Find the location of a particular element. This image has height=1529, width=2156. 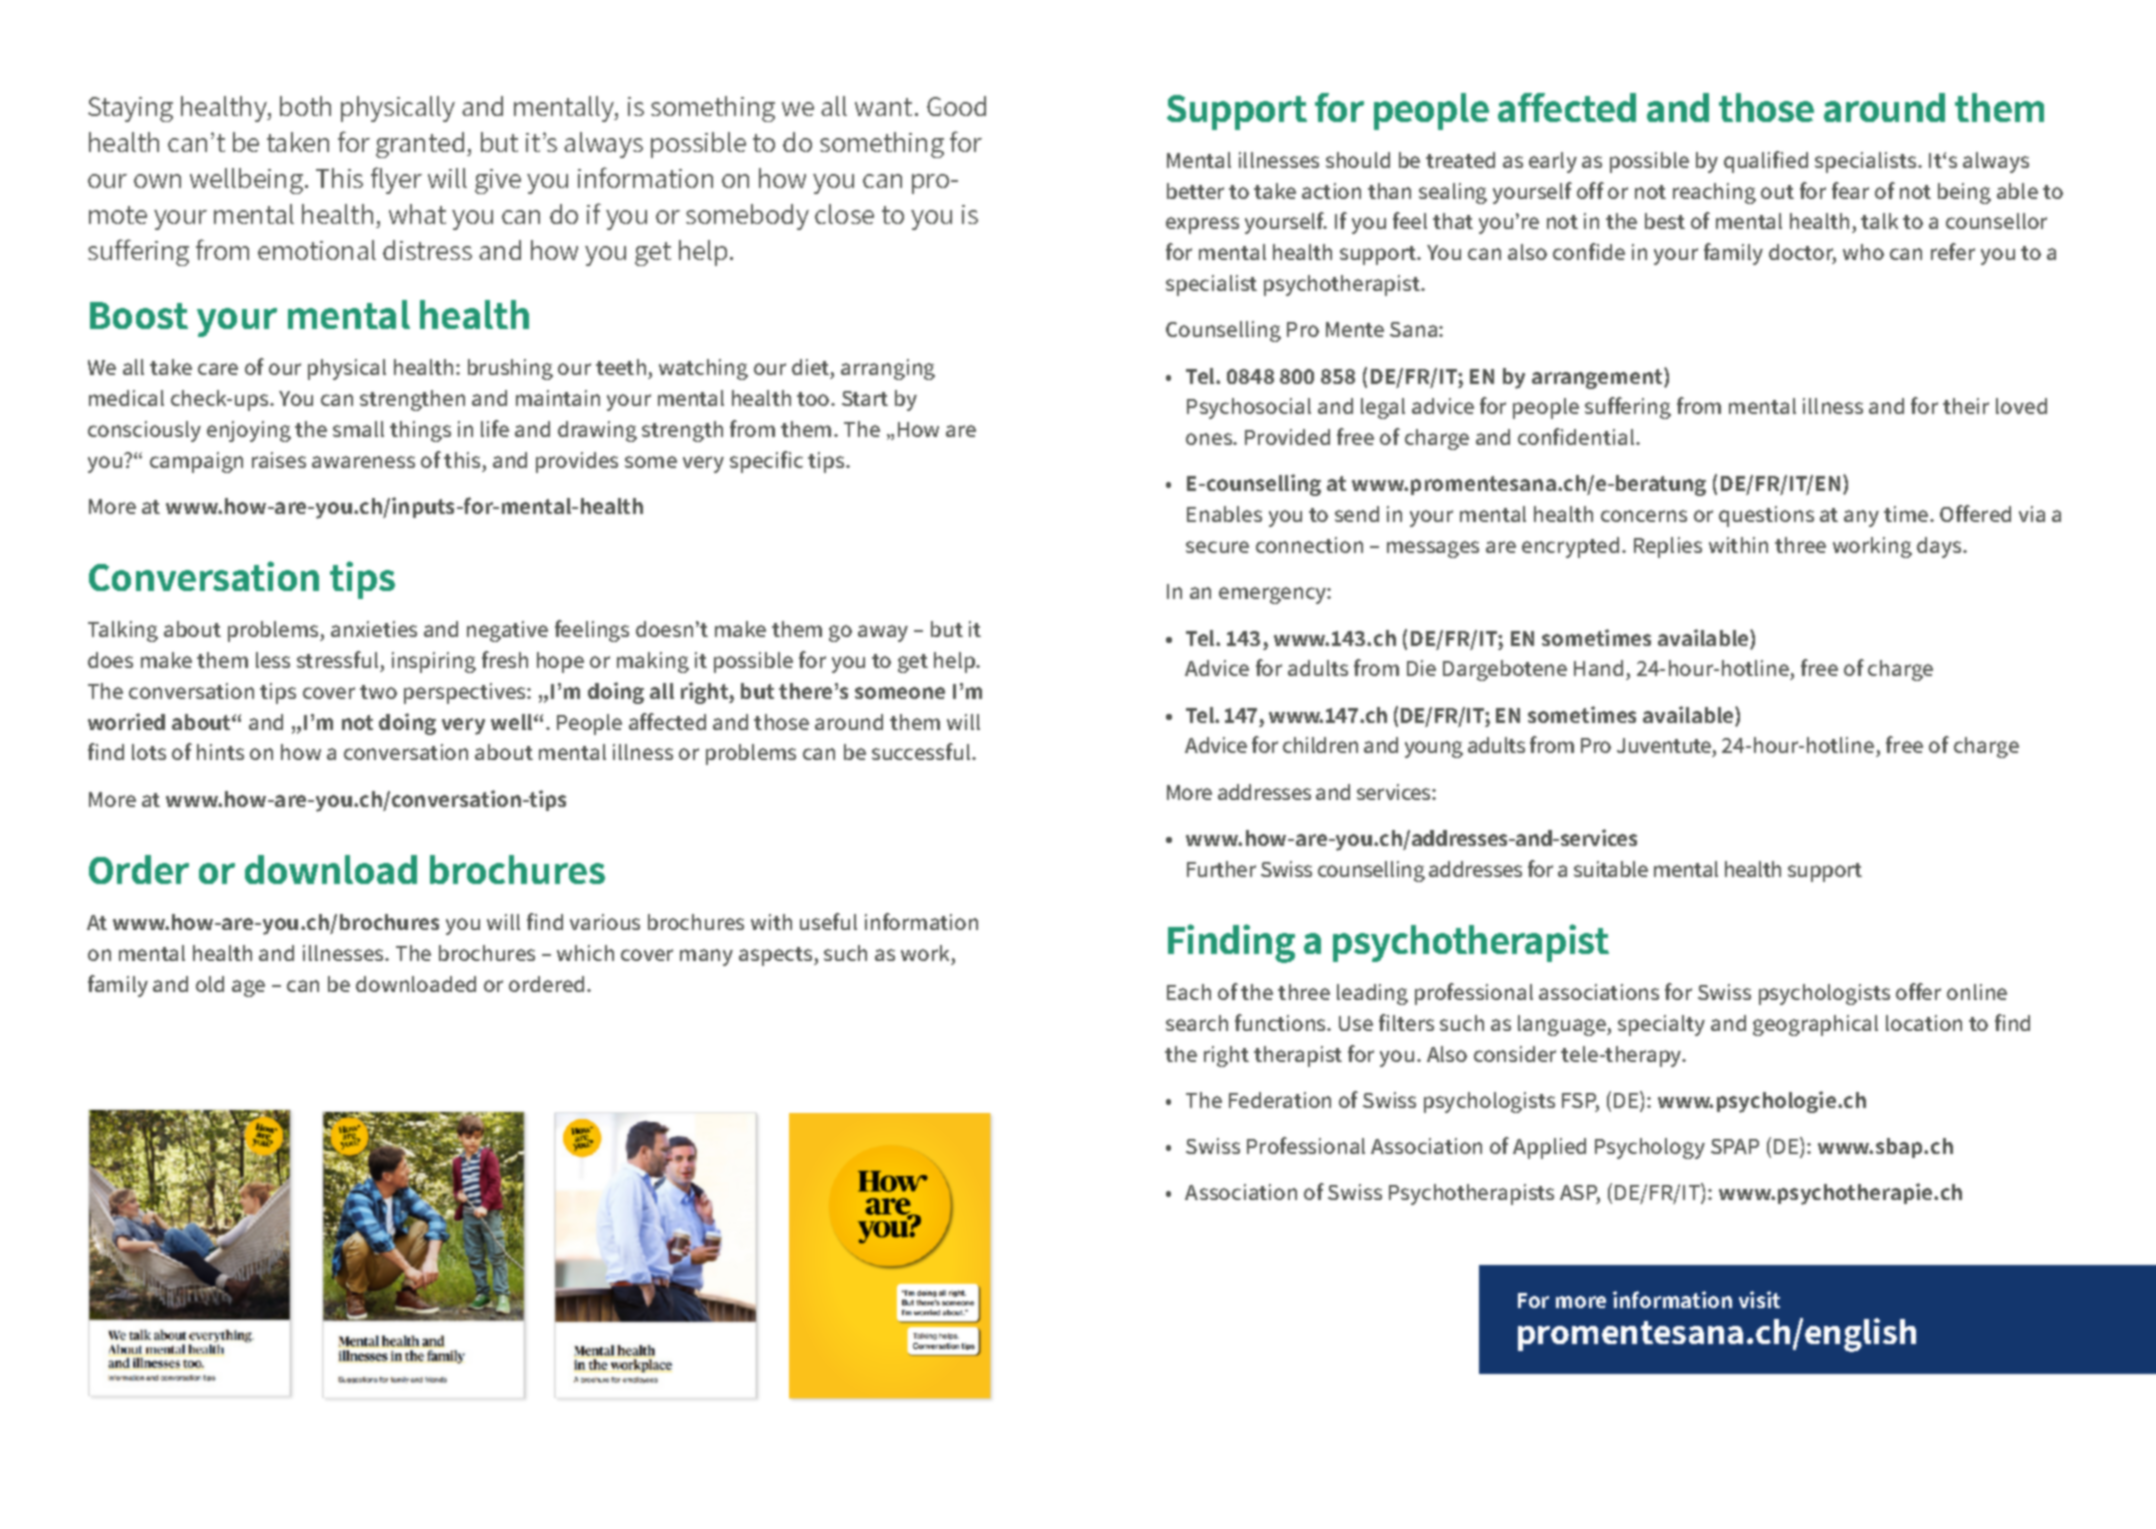

two is located at coordinates (378, 692).
